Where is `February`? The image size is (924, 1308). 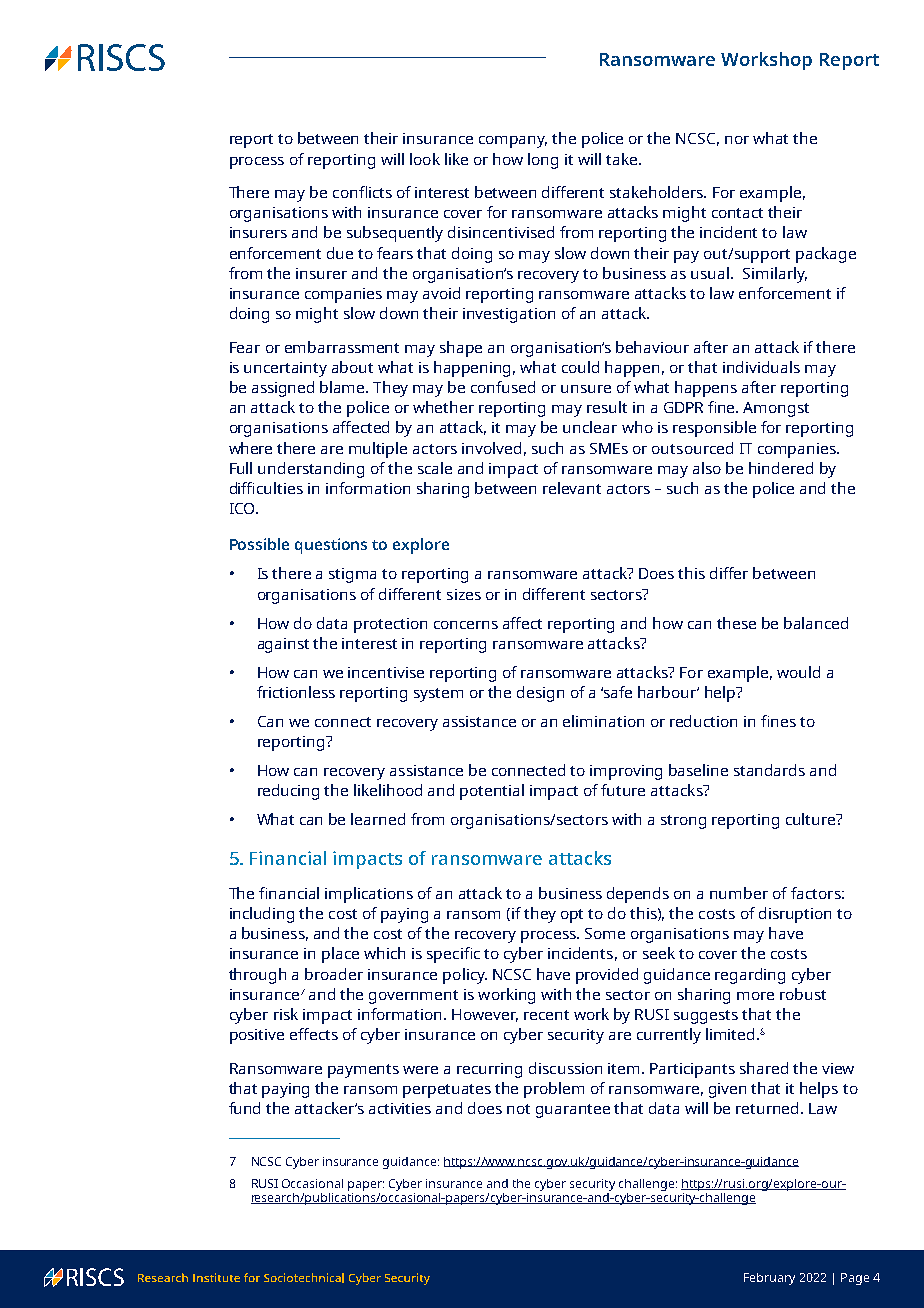 February is located at coordinates (769, 1279).
